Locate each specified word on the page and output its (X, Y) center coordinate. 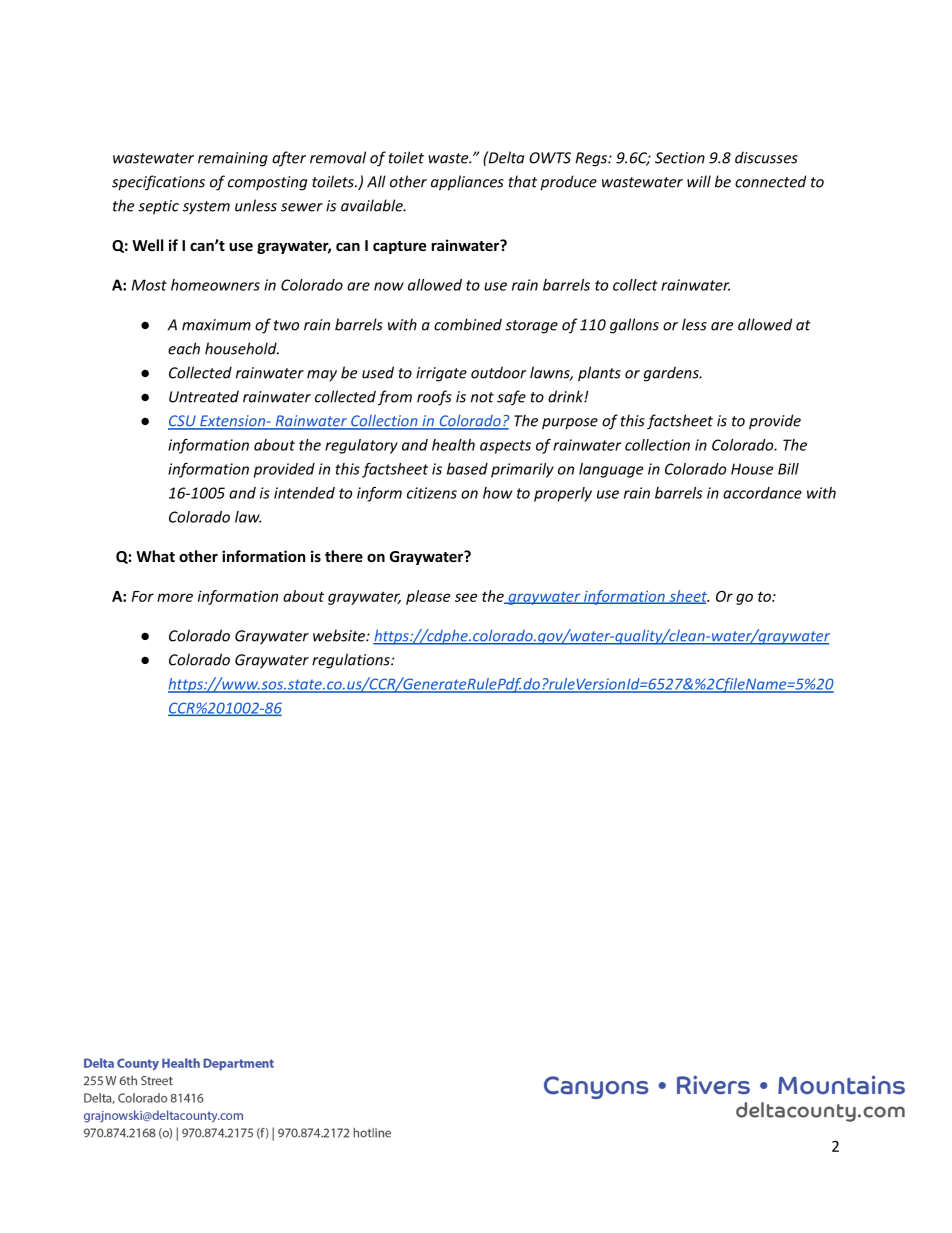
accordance (762, 493)
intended (304, 493)
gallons (634, 326)
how (497, 493)
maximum (216, 325)
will (699, 181)
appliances (467, 183)
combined (468, 324)
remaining (233, 159)
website (340, 635)
